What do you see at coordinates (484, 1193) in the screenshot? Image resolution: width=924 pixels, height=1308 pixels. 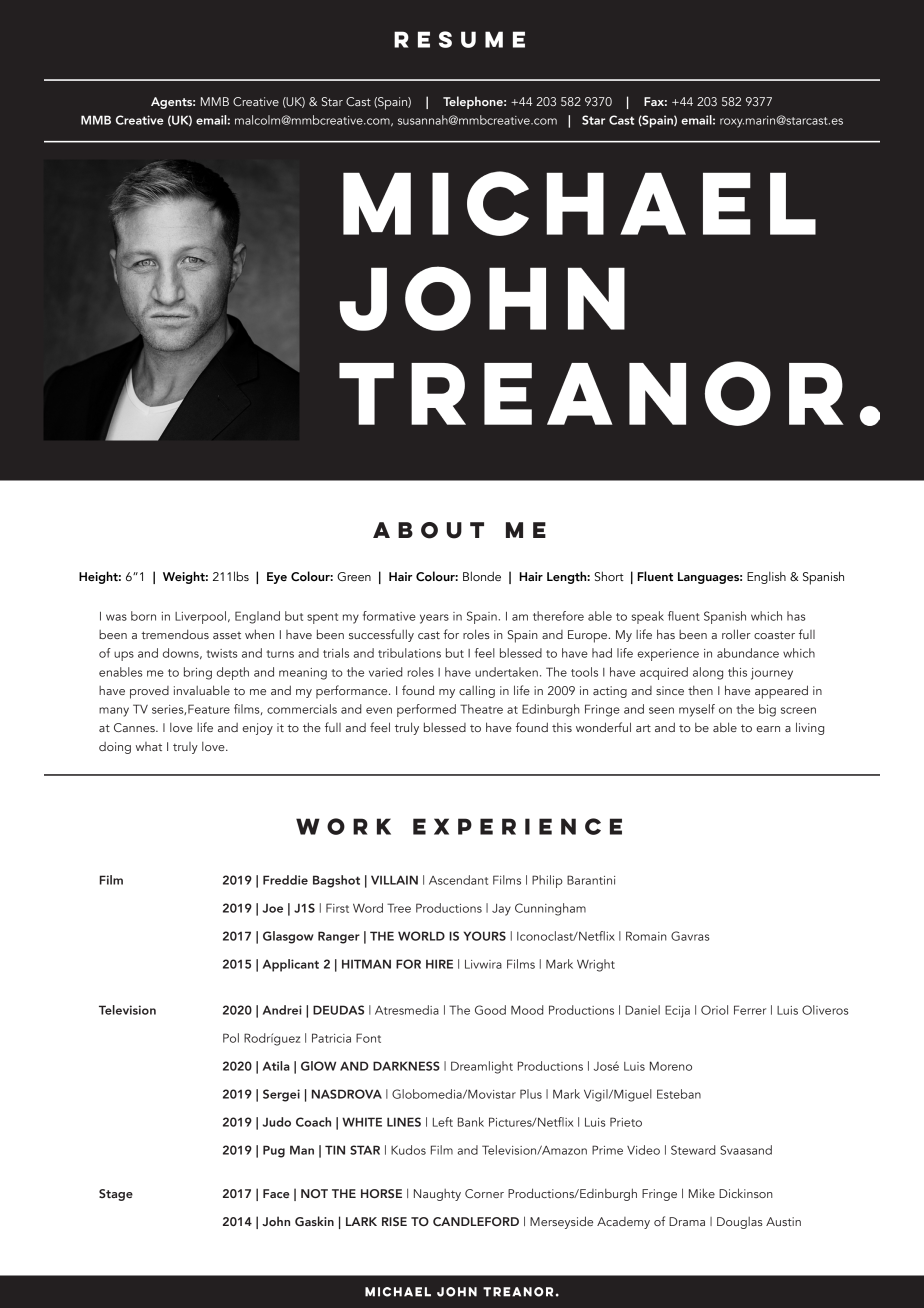 I see `Corner` at bounding box center [484, 1193].
